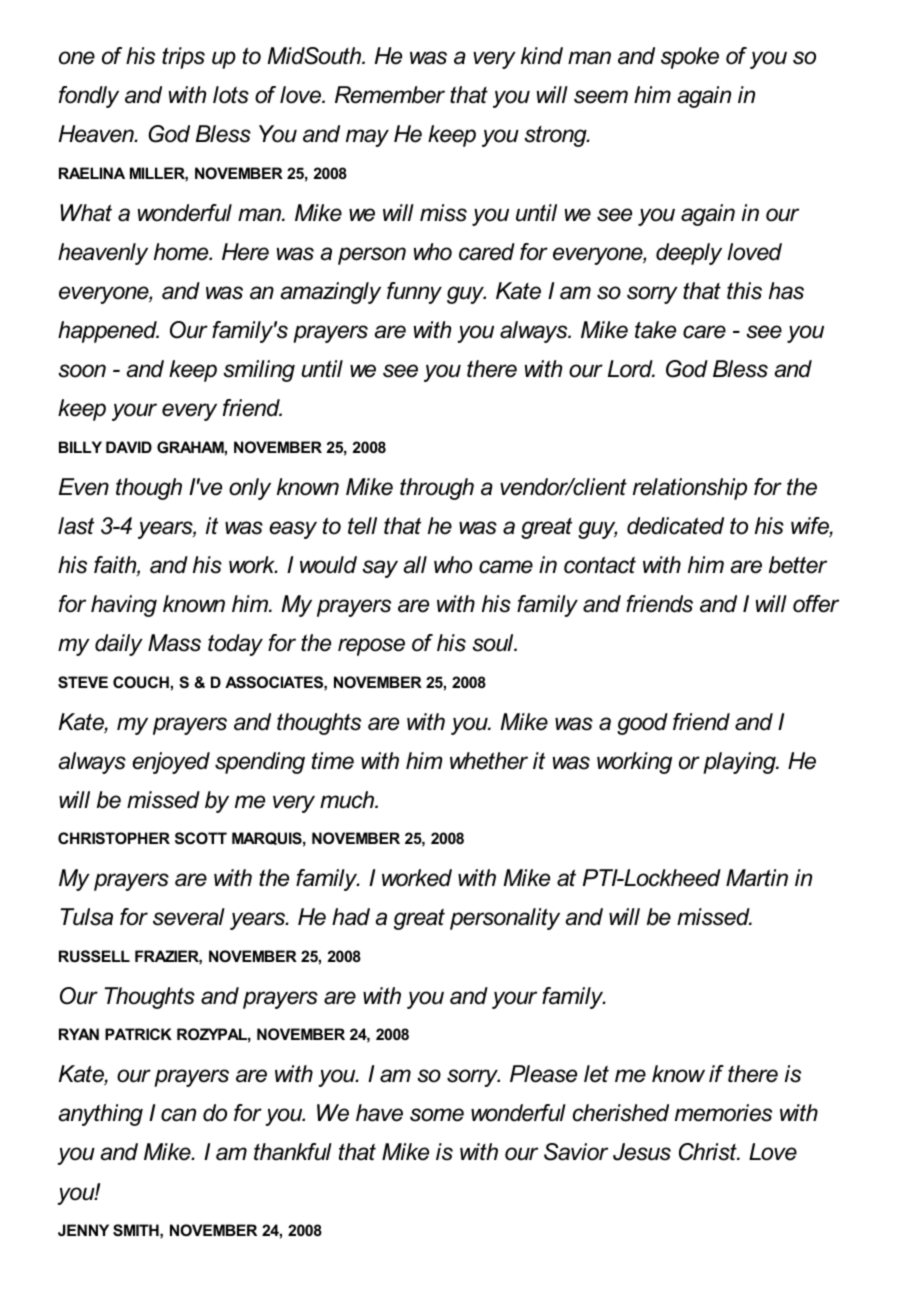  What do you see at coordinates (108, 332) in the document?
I see `happened` at bounding box center [108, 332].
